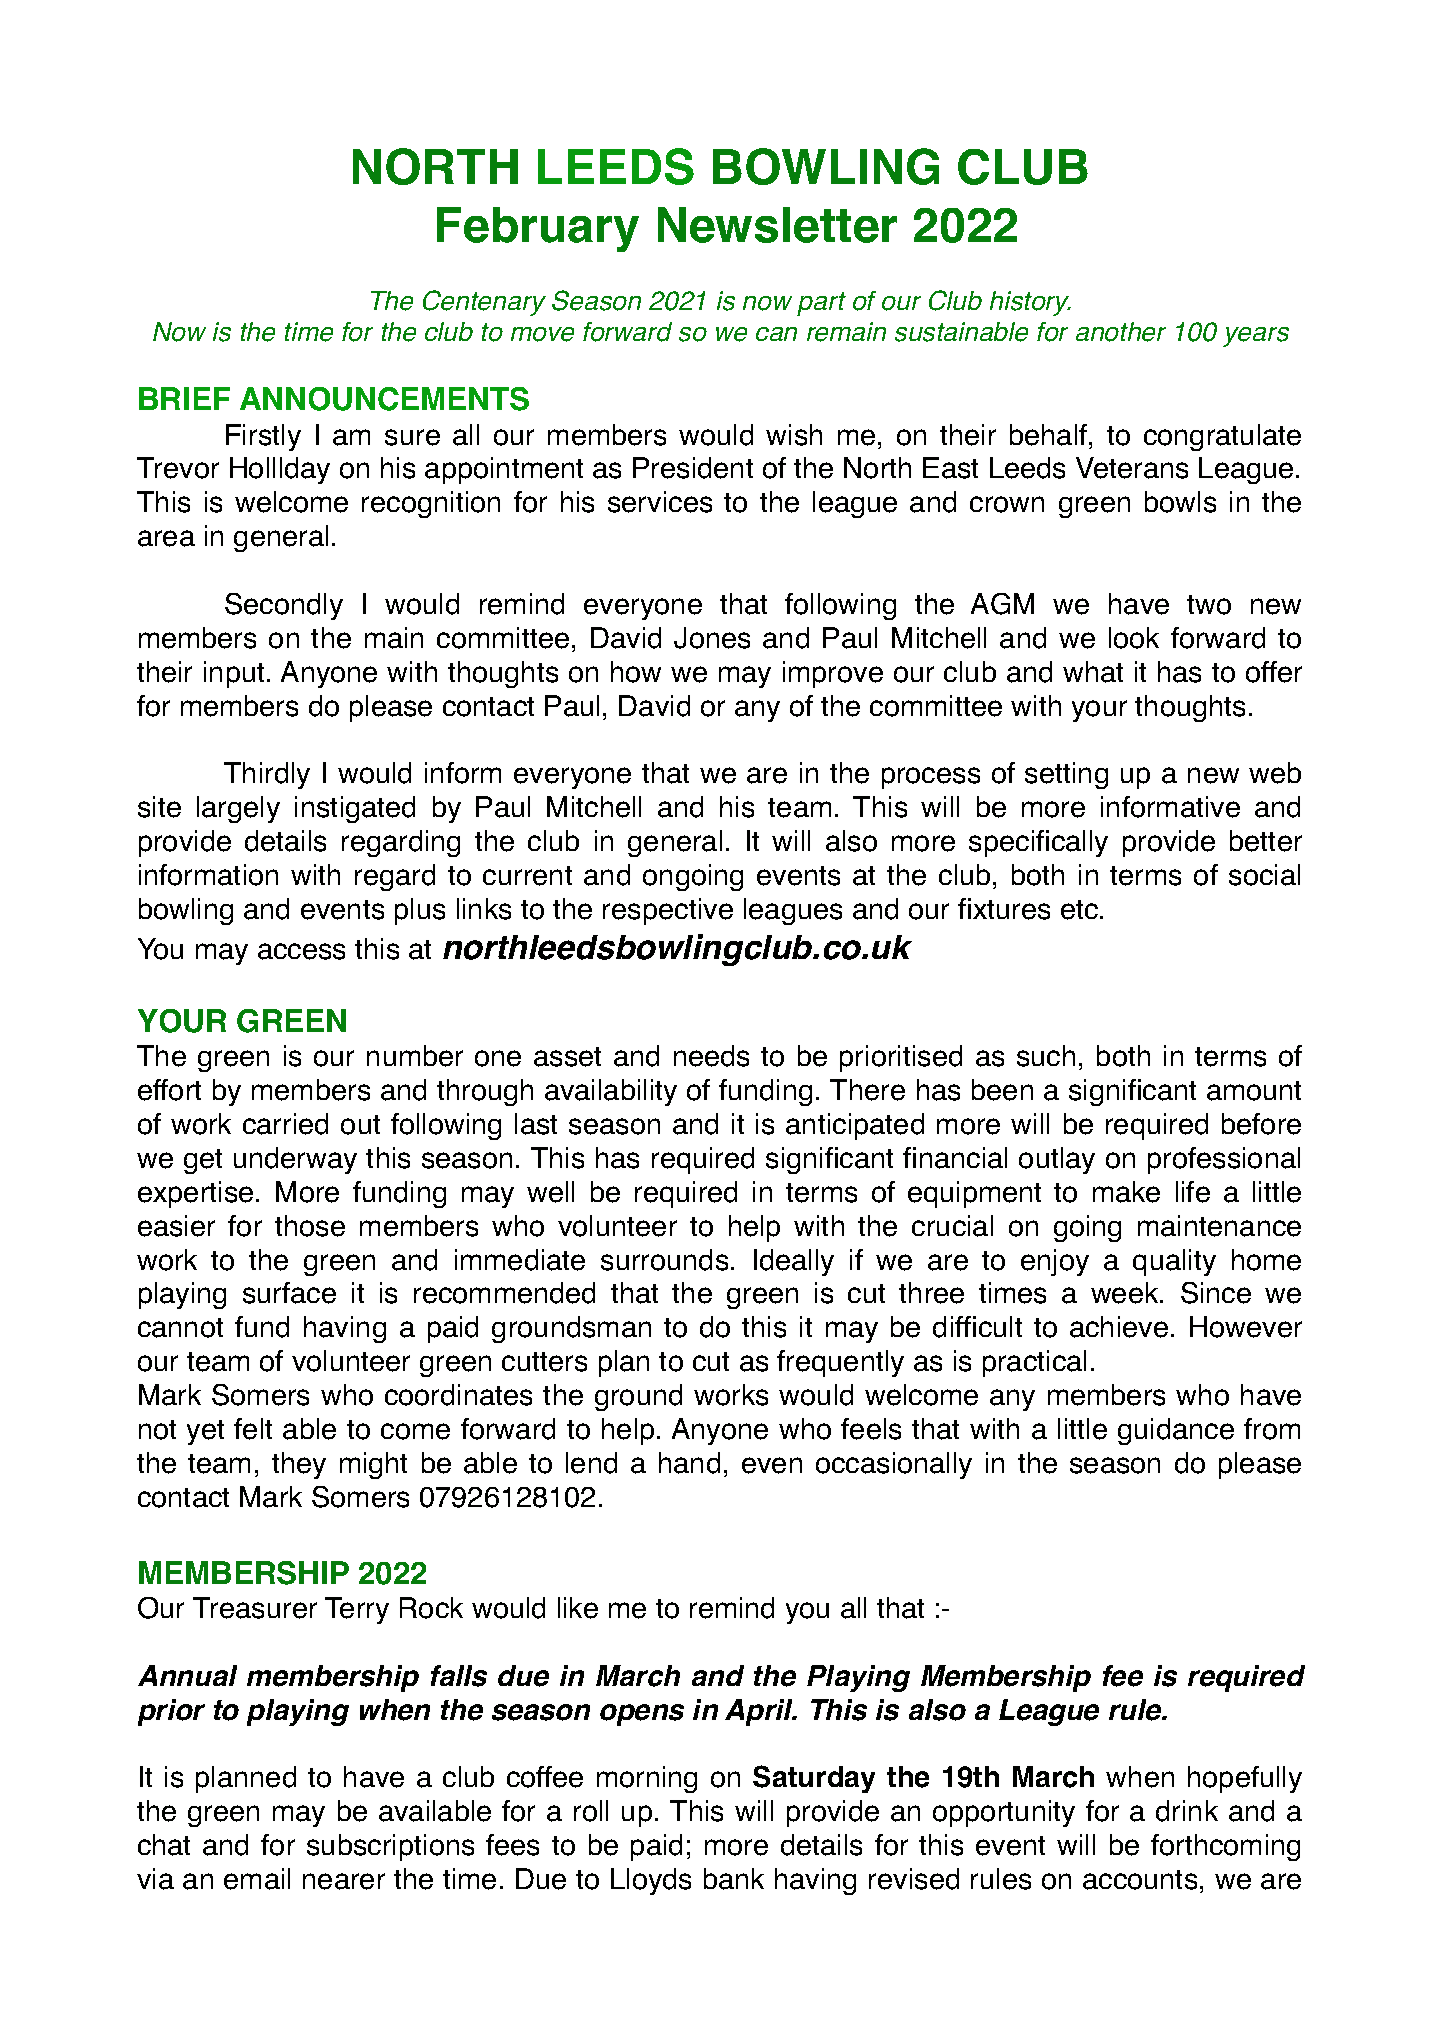 Image resolution: width=1440 pixels, height=2037 pixels. Describe the element at coordinates (777, 225) in the image. I see `Newsletter` at that location.
